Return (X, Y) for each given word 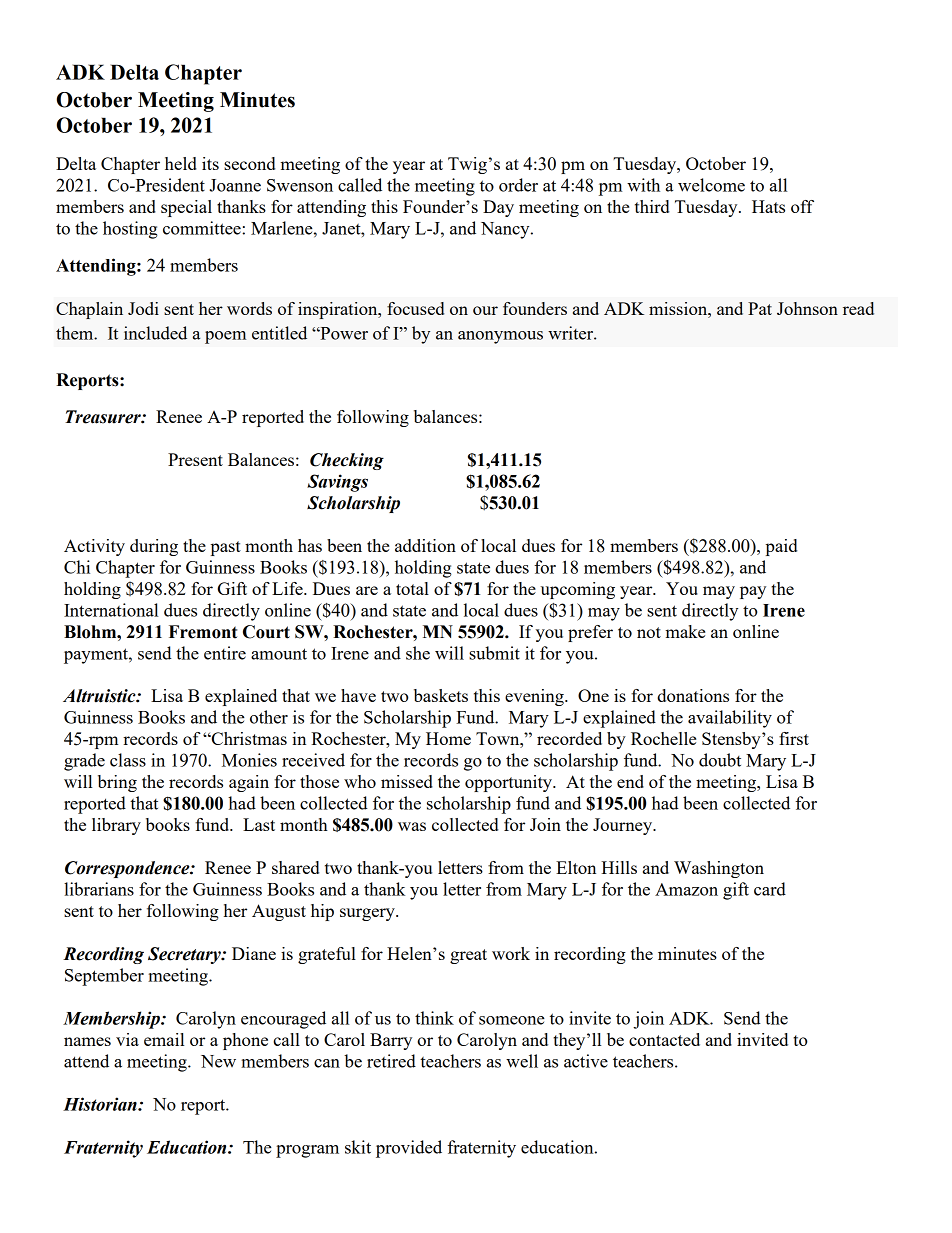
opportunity (510, 783)
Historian (101, 1104)
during (154, 547)
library (116, 826)
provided (409, 1149)
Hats (768, 206)
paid (781, 547)
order (518, 185)
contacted (664, 1039)
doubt (720, 760)
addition (425, 545)
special (186, 208)
